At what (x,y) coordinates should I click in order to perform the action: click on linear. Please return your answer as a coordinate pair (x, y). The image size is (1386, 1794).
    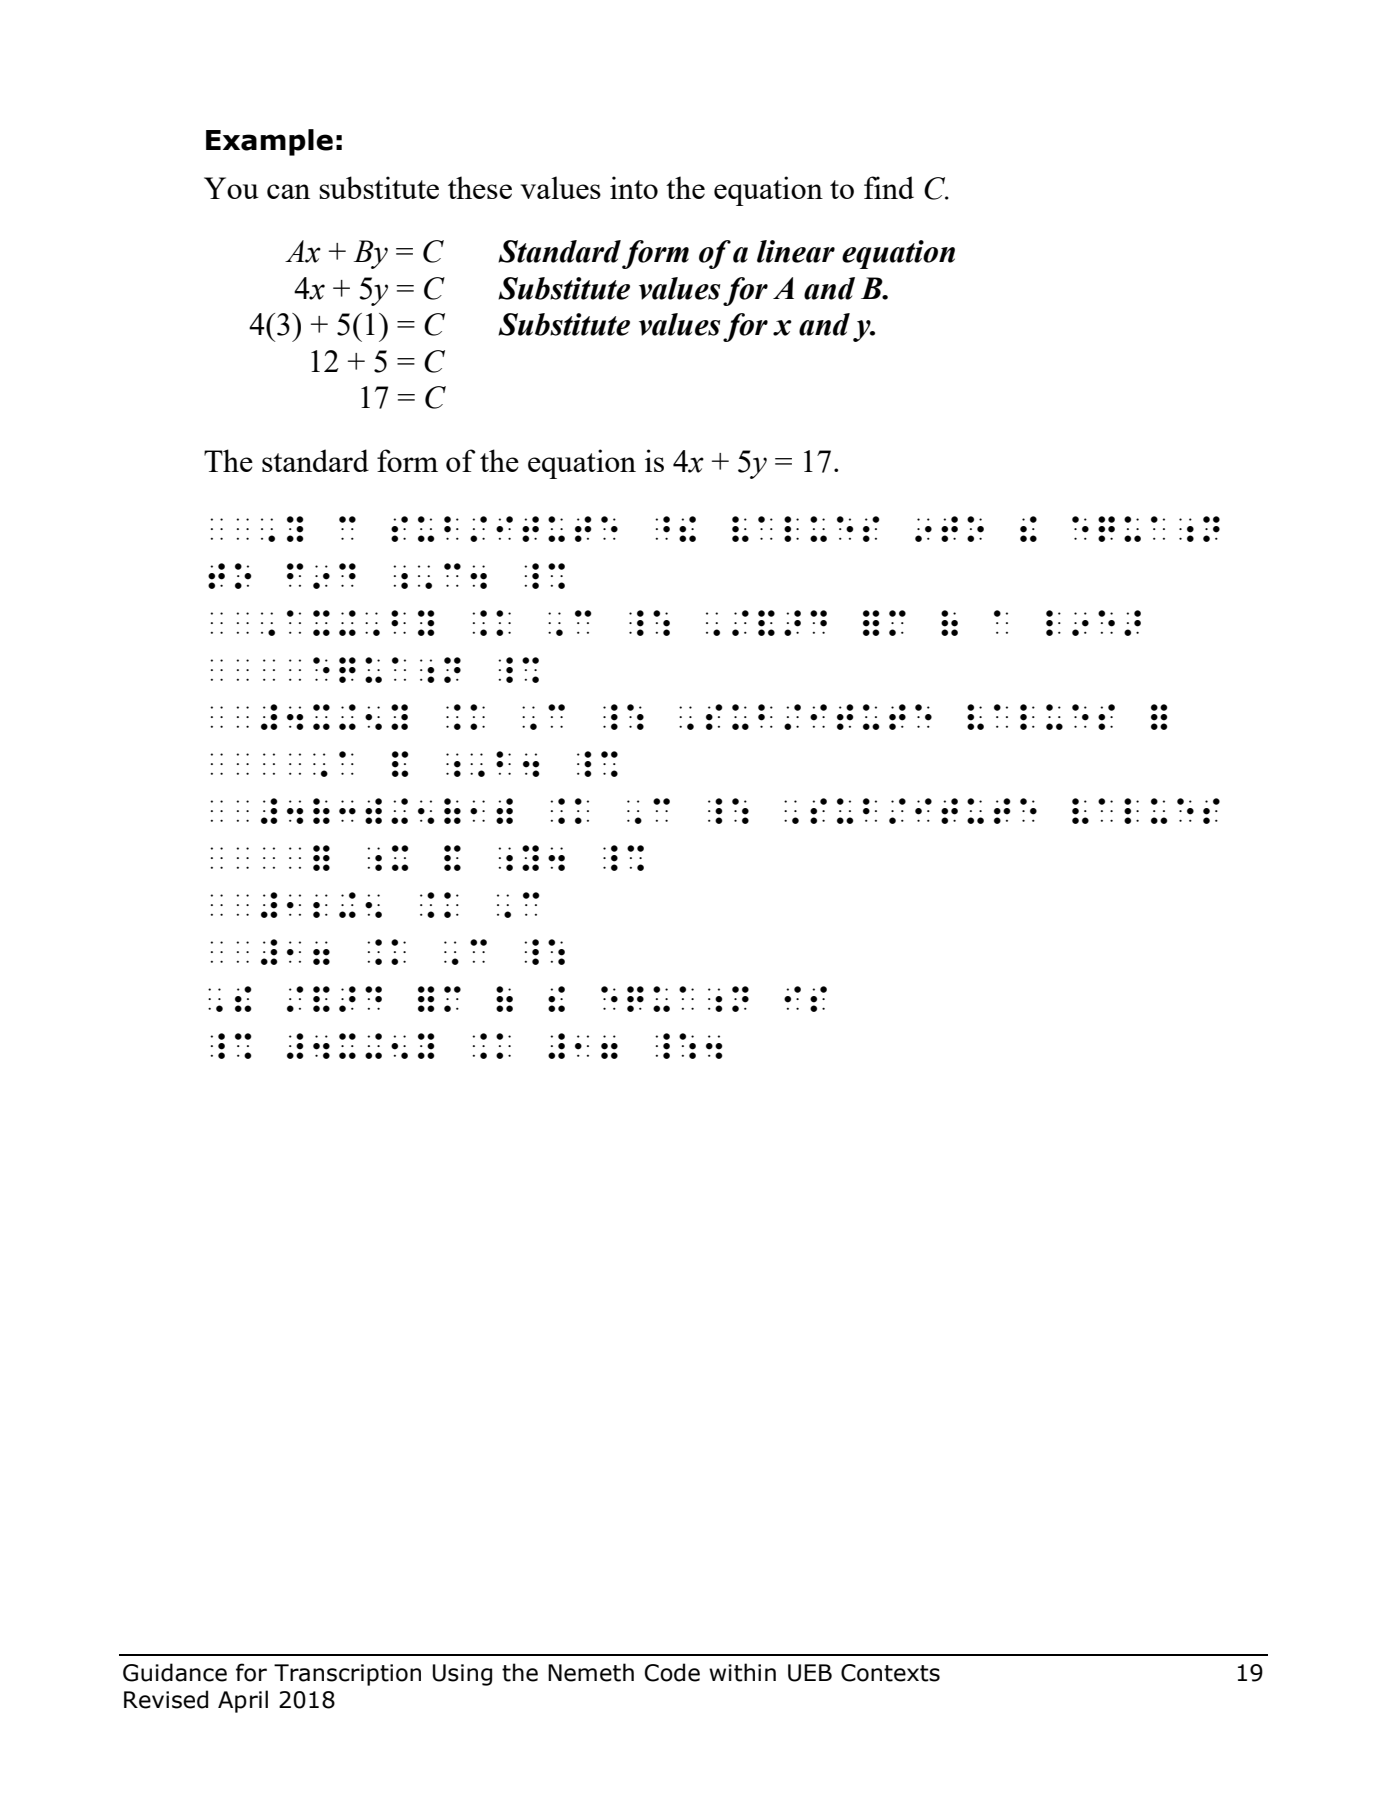
    Looking at the image, I should click on (796, 251).
